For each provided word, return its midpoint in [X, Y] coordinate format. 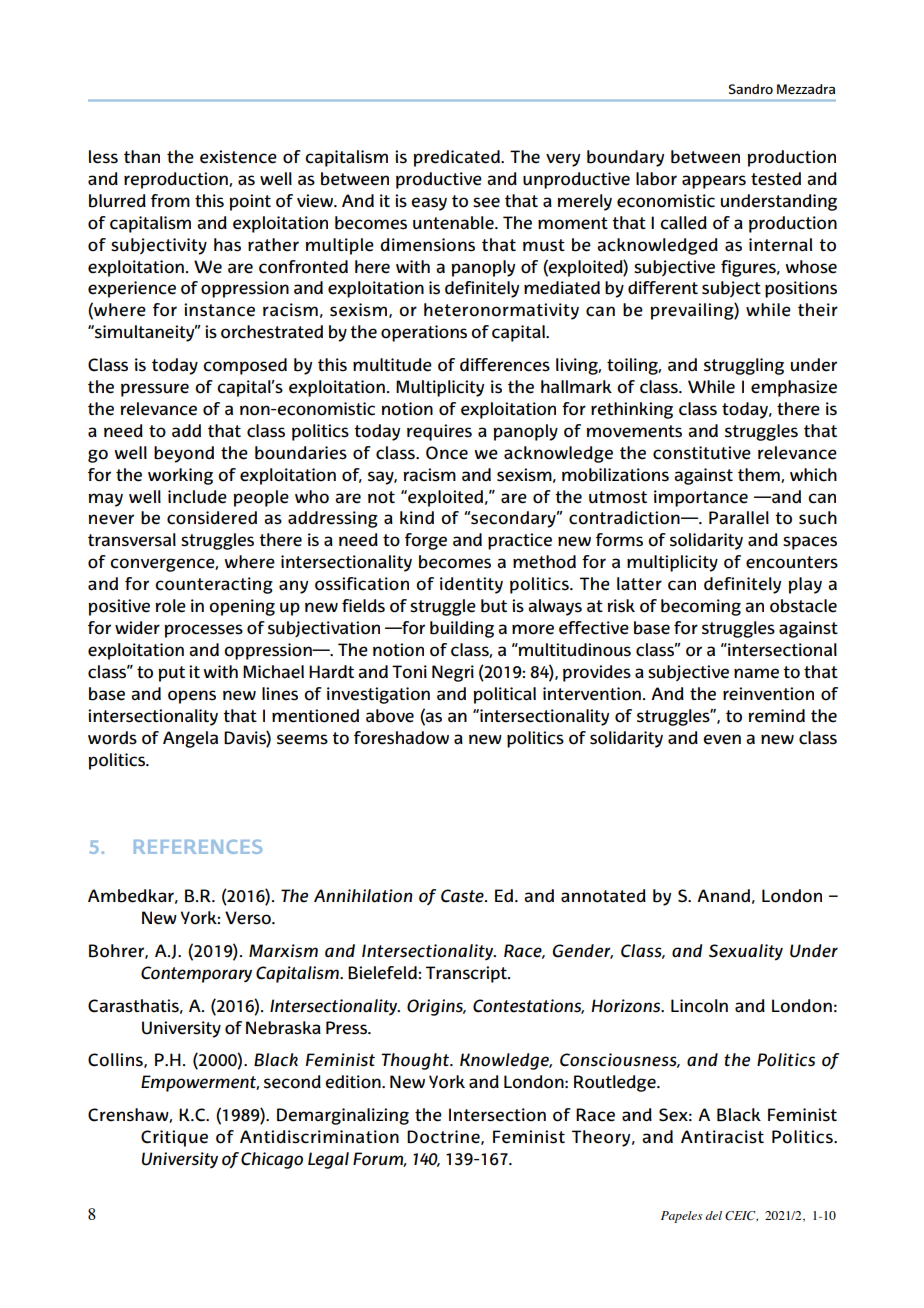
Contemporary [196, 974]
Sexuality [746, 952]
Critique [174, 1138]
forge [426, 541]
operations [424, 333]
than [142, 157]
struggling [744, 366]
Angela [190, 739]
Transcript [467, 974]
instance [219, 310]
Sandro [751, 89]
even [722, 739]
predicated [457, 158]
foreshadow [401, 738]
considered [212, 518]
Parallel [739, 518]
